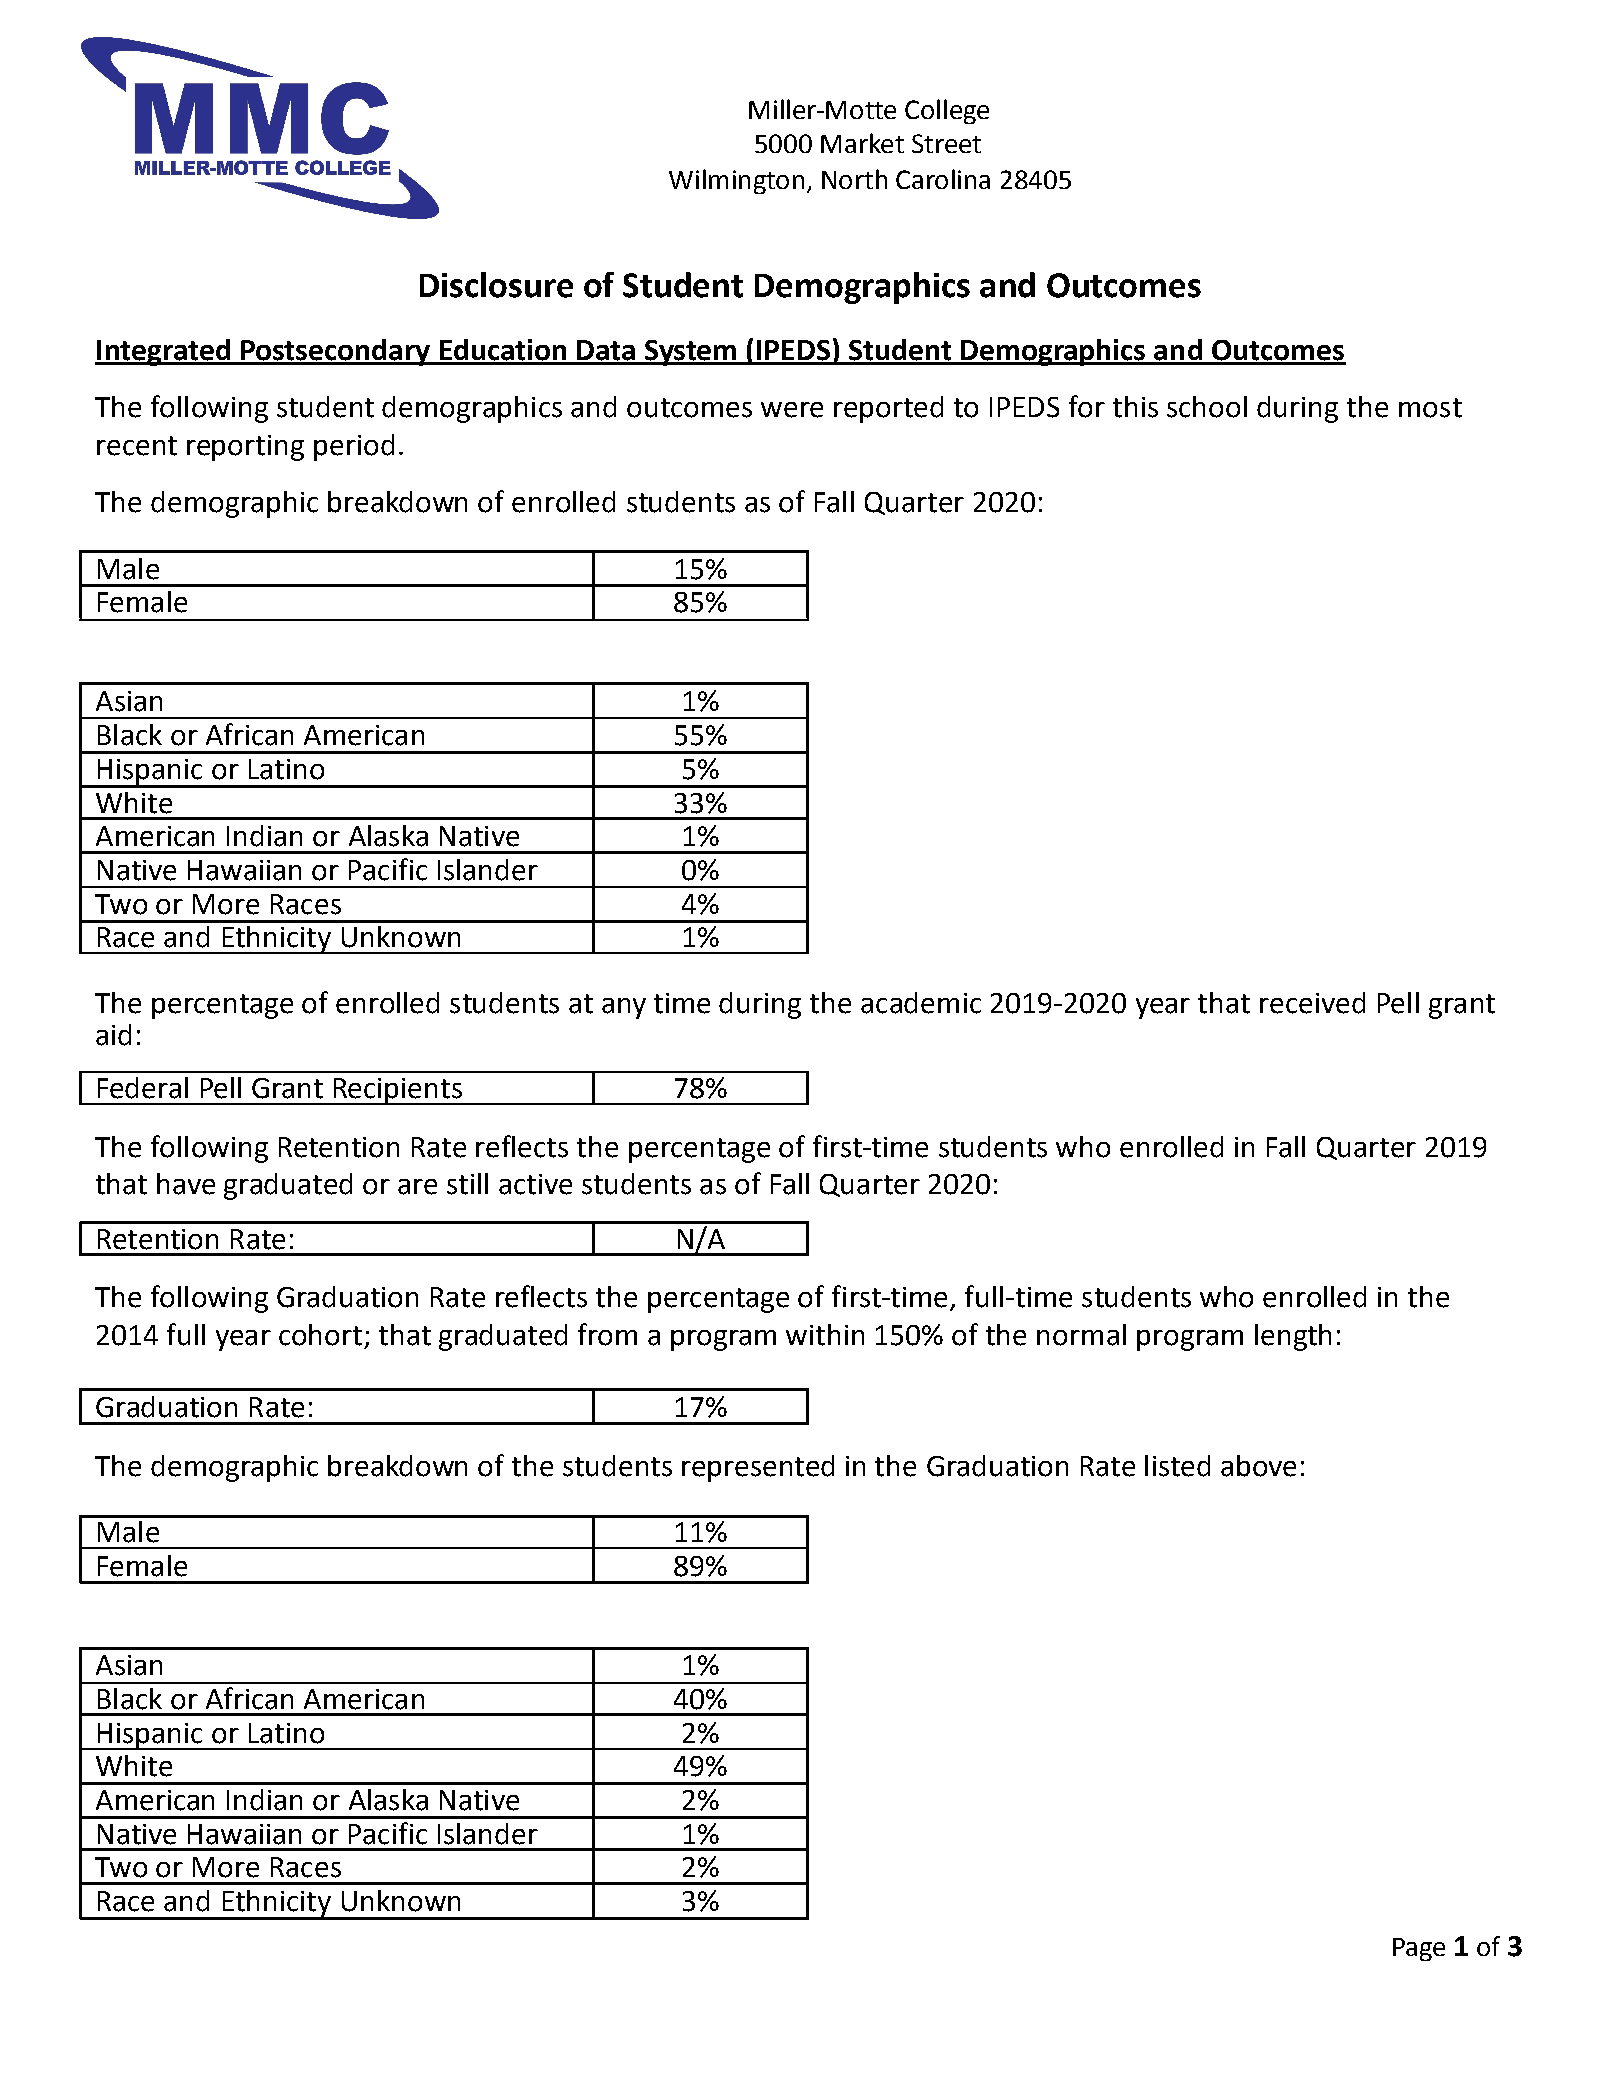 The height and width of the screenshot is (2094, 1618). What do you see at coordinates (758, 1468) in the screenshot?
I see `represented` at bounding box center [758, 1468].
